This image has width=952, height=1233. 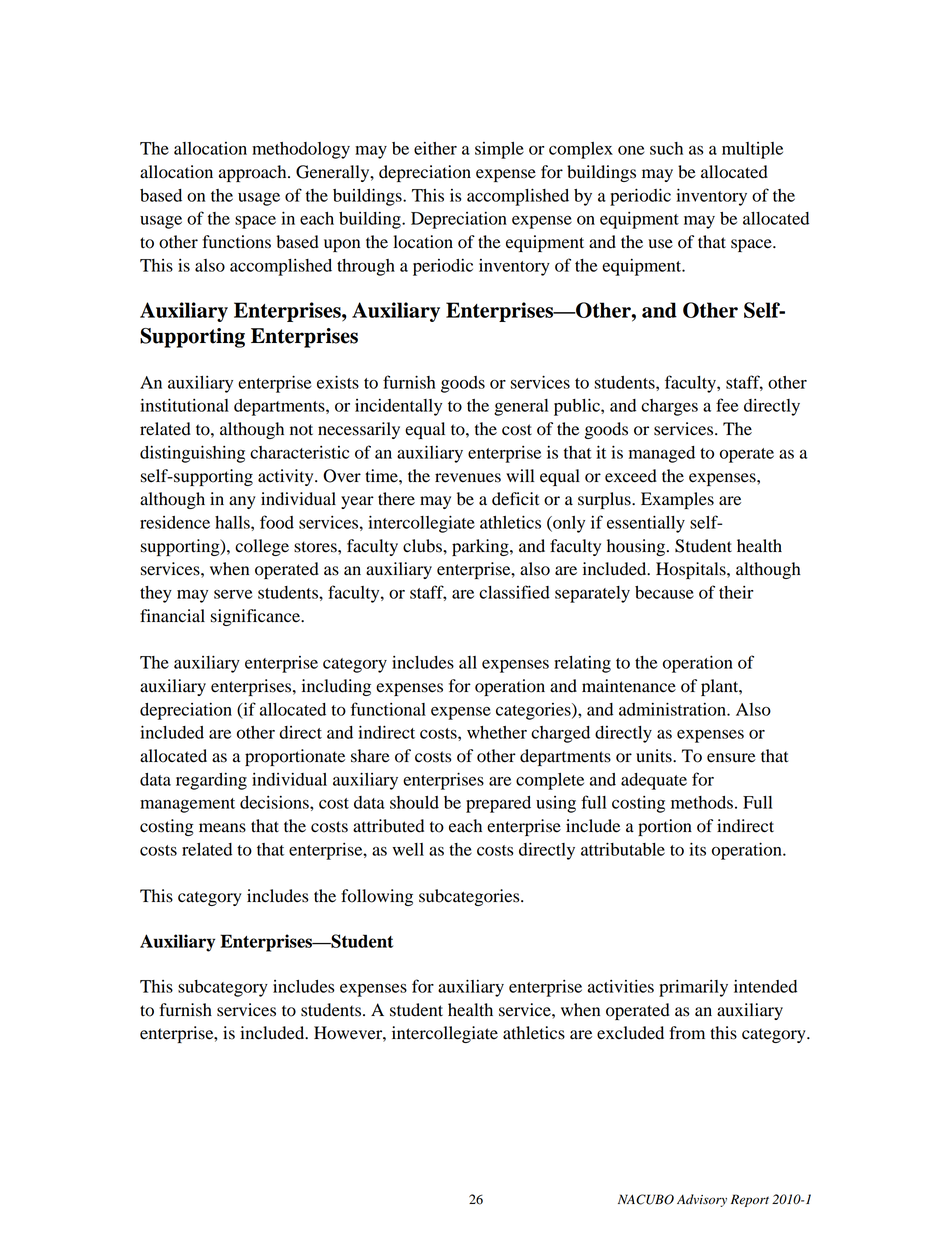 I want to click on Examples, so click(x=677, y=500).
